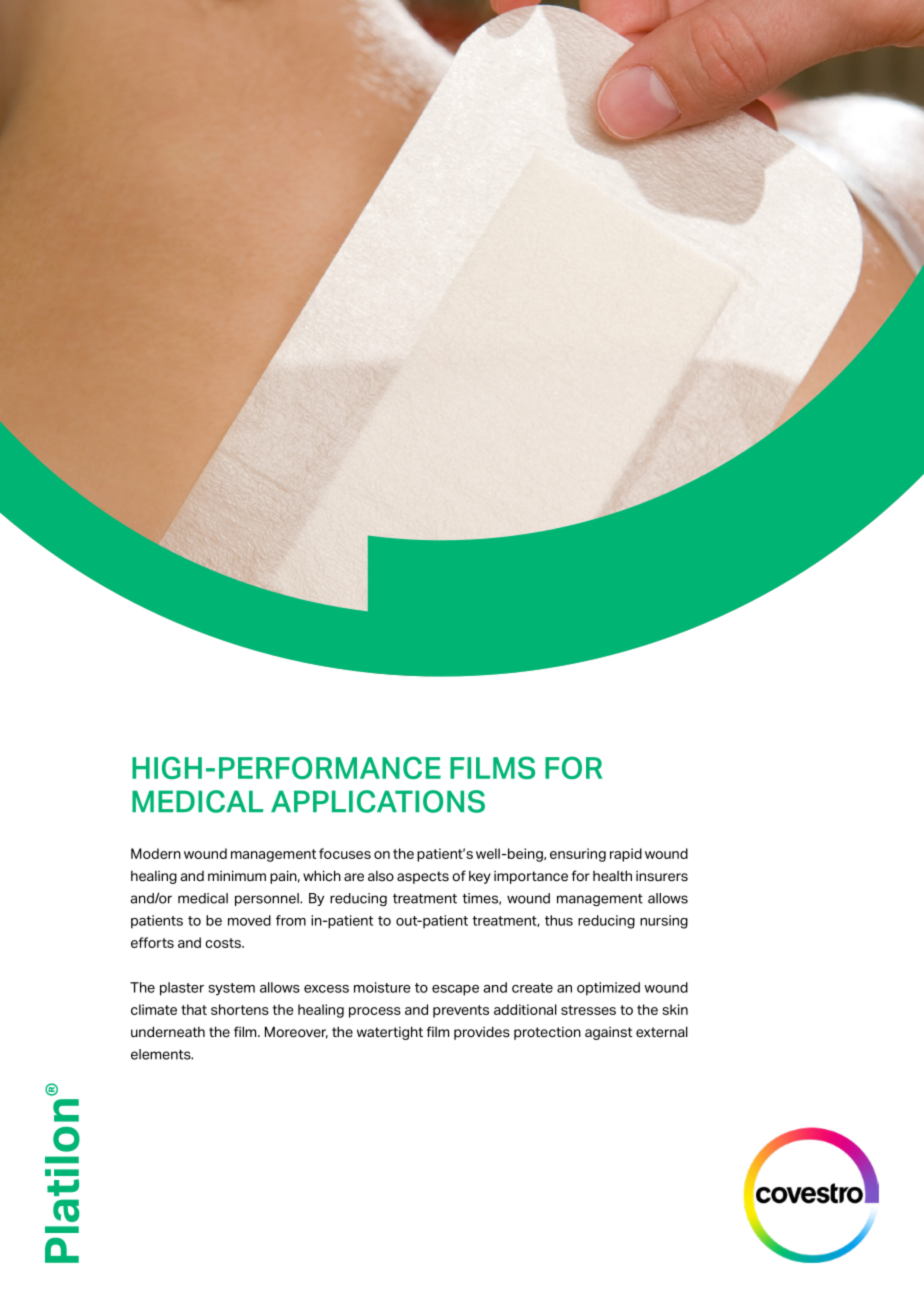 The image size is (924, 1308). I want to click on nursing, so click(664, 922).
